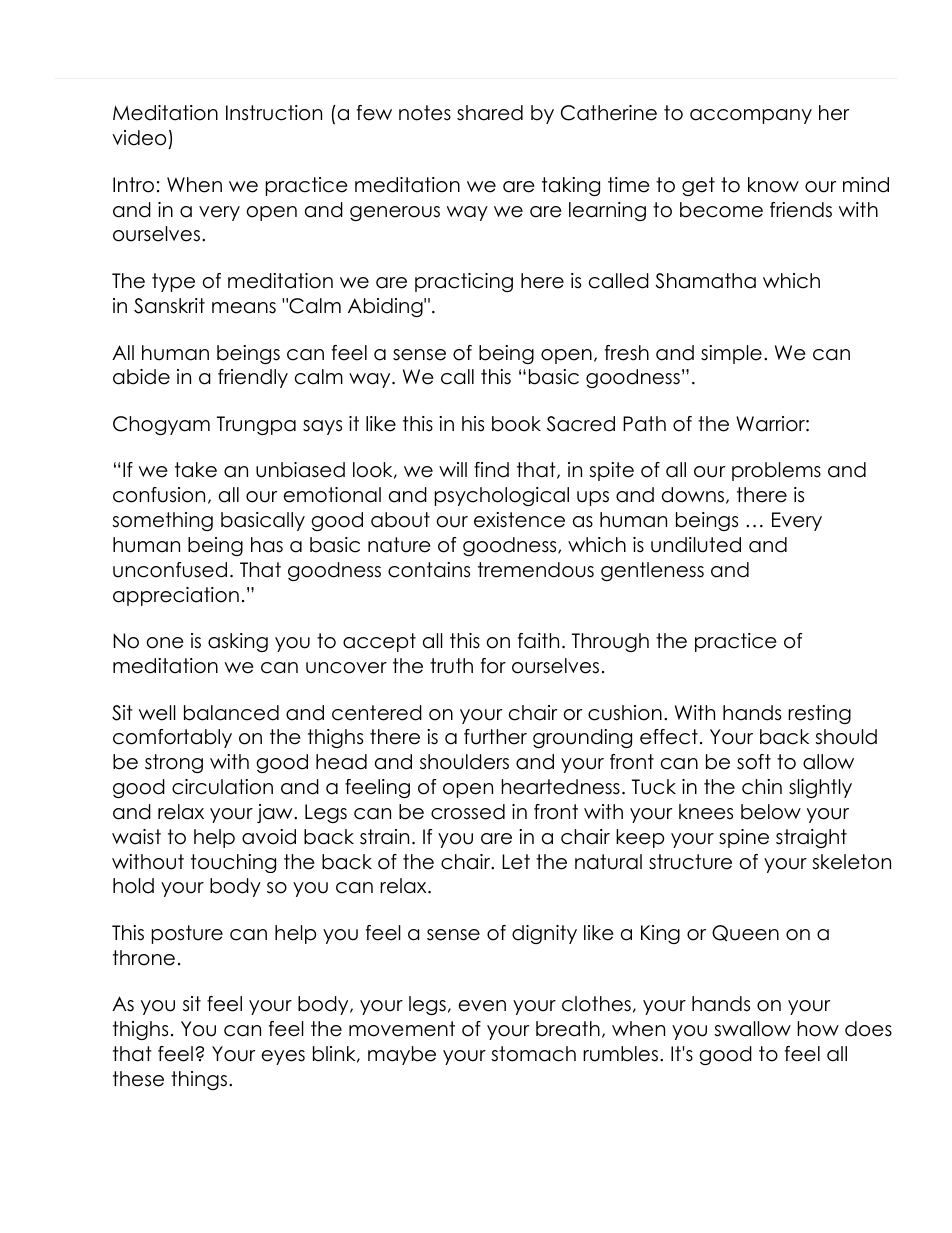 The width and height of the image is (952, 1233). Describe the element at coordinates (172, 738) in the image. I see `comfortably` at that location.
